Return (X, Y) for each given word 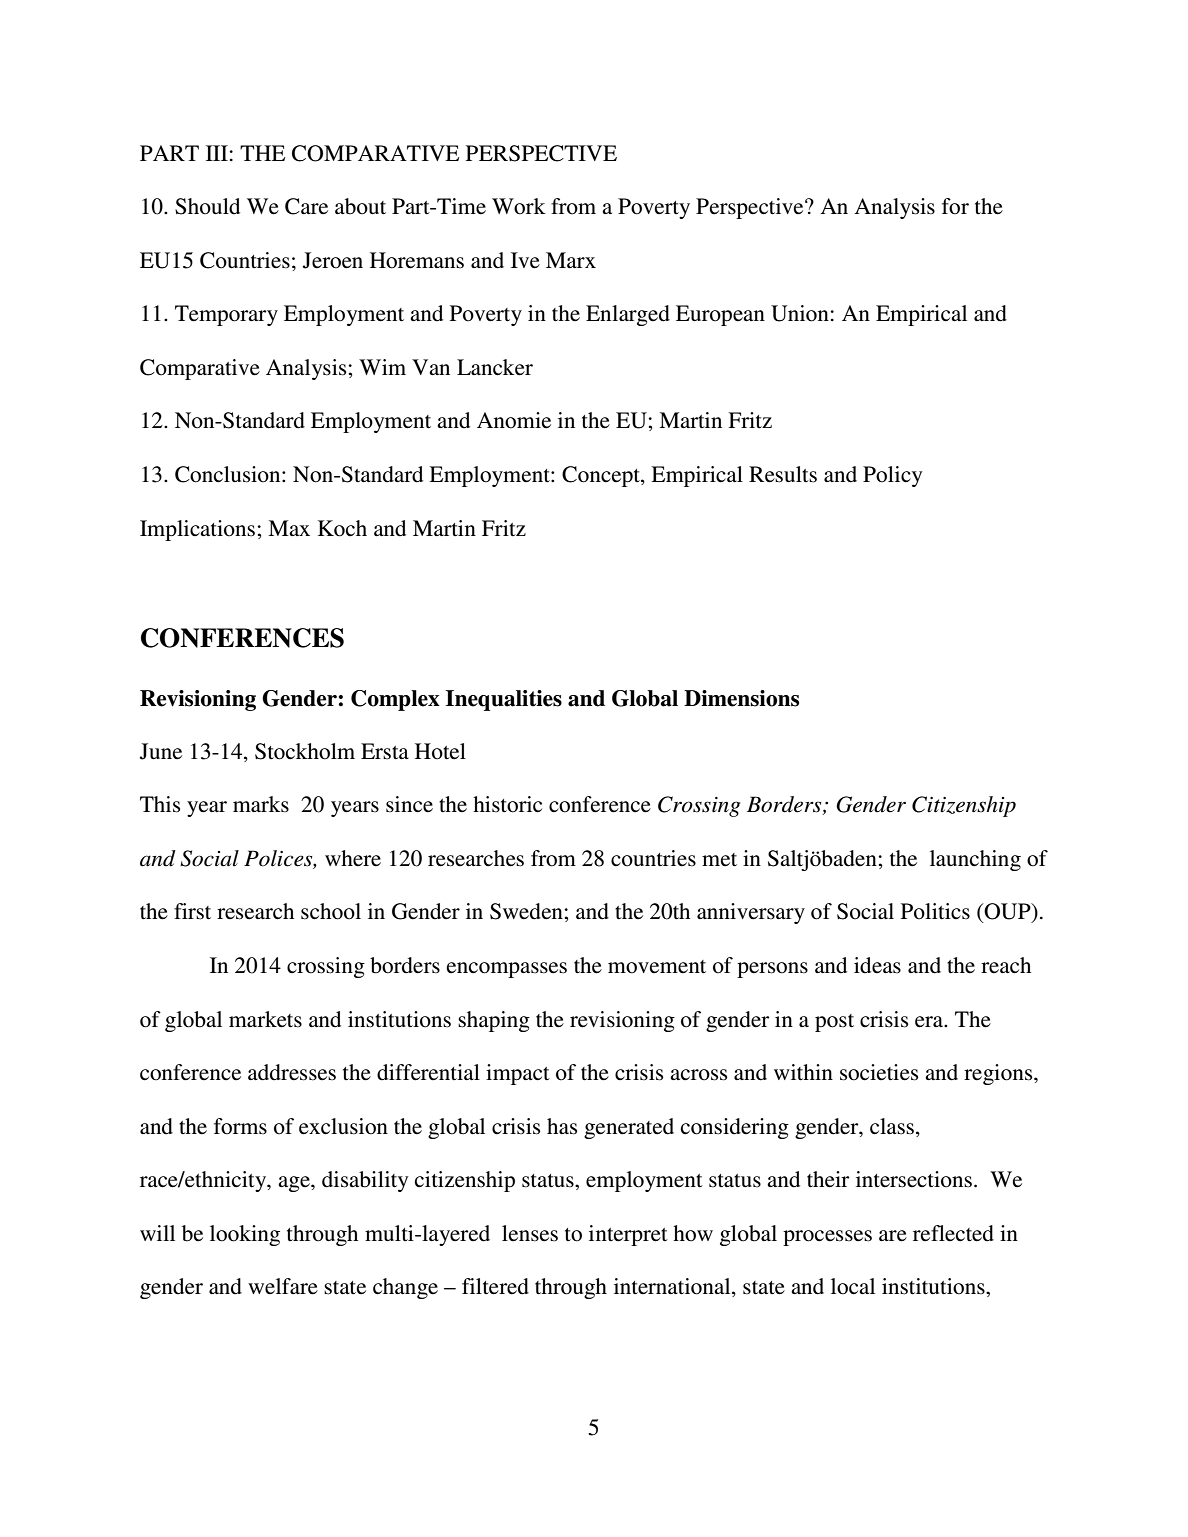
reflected (953, 1233)
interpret (628, 1235)
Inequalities (504, 700)
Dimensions (741, 698)
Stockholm (305, 751)
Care (306, 206)
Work (519, 206)
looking (245, 1235)
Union (800, 313)
